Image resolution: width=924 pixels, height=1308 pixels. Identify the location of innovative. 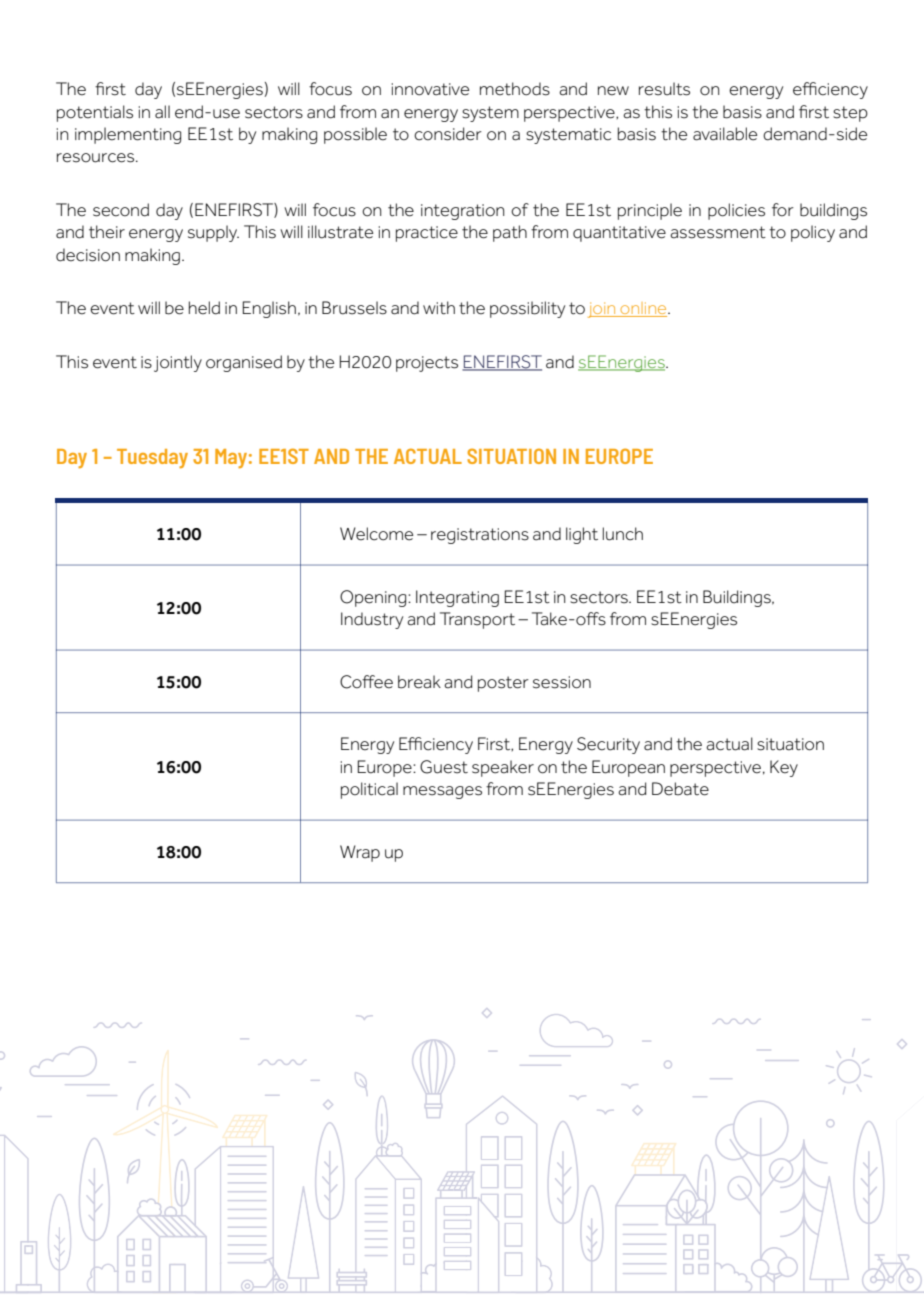
(430, 89).
